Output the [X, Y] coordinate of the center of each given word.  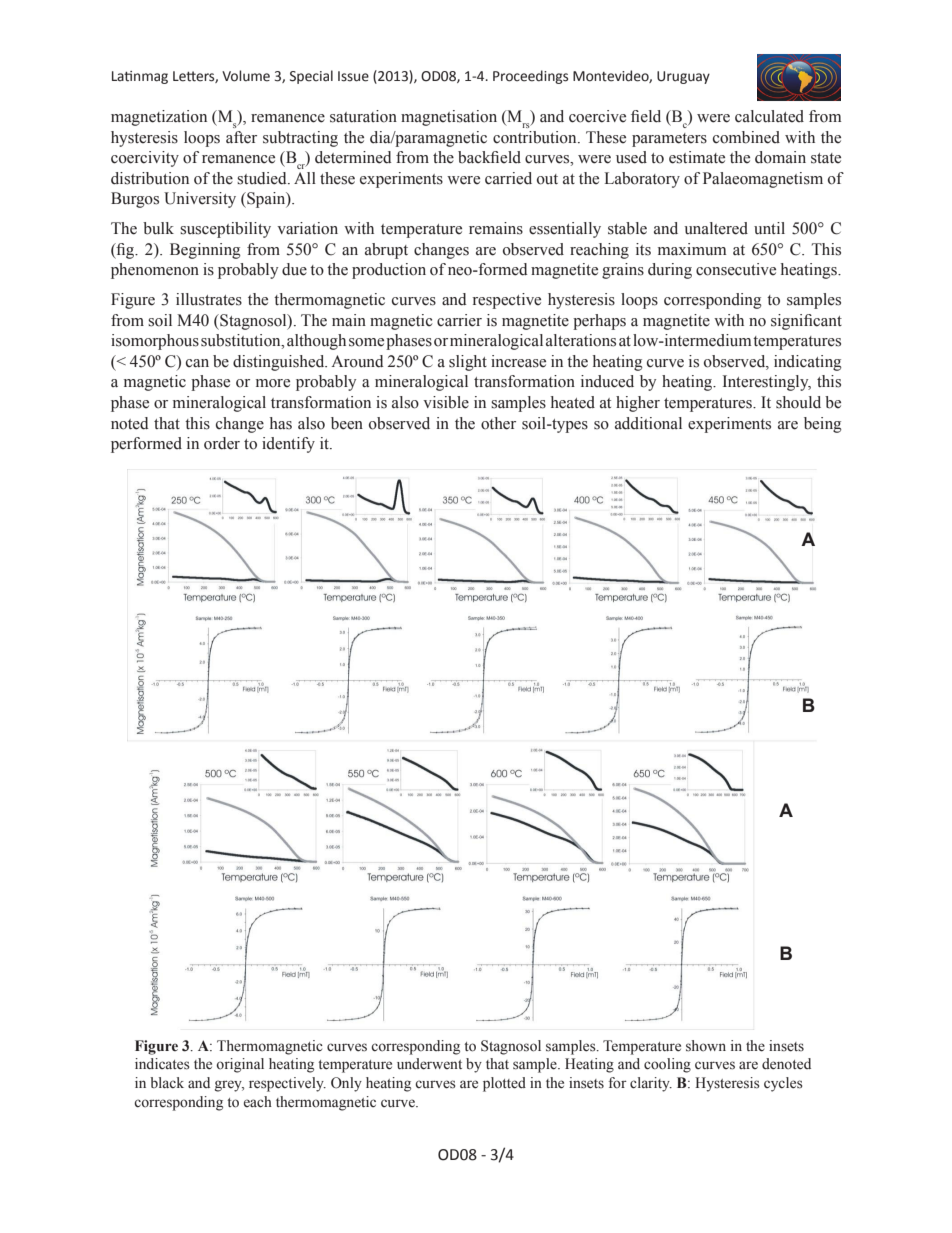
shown [706, 1046]
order [222, 443]
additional [648, 423]
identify [288, 445]
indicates [162, 1064]
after [241, 137]
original [240, 1065]
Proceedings [530, 77]
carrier [459, 320]
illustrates [209, 299]
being [823, 425]
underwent [429, 1064]
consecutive [736, 269]
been [347, 423]
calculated [769, 116]
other [498, 423]
